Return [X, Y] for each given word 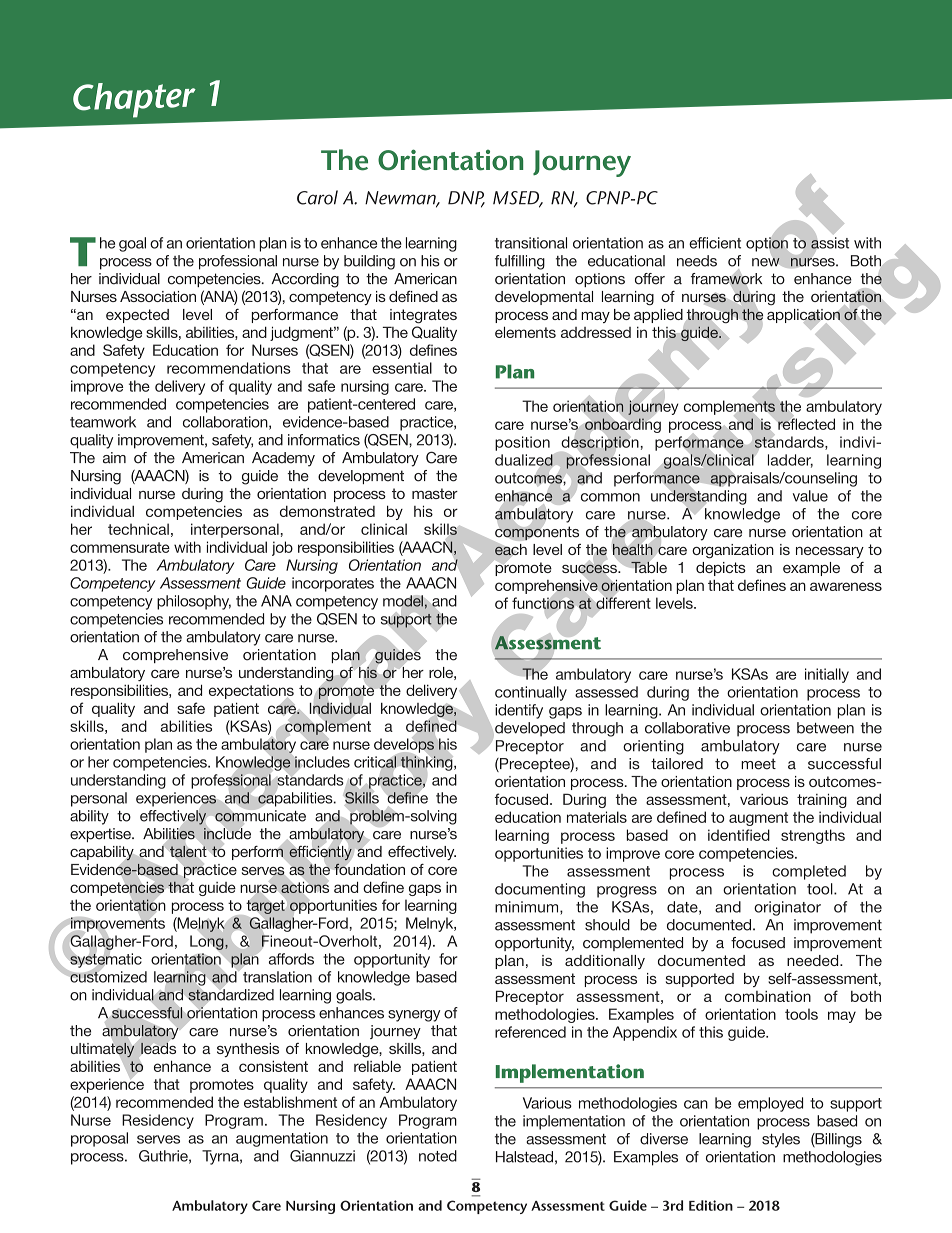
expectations [251, 693]
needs [697, 261]
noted [438, 1156]
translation [277, 977]
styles [781, 1140]
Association [158, 296]
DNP [466, 199]
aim [114, 458]
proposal [99, 1139]
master [435, 493]
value [810, 496]
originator [787, 908]
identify [519, 711]
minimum [528, 908]
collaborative [687, 728]
